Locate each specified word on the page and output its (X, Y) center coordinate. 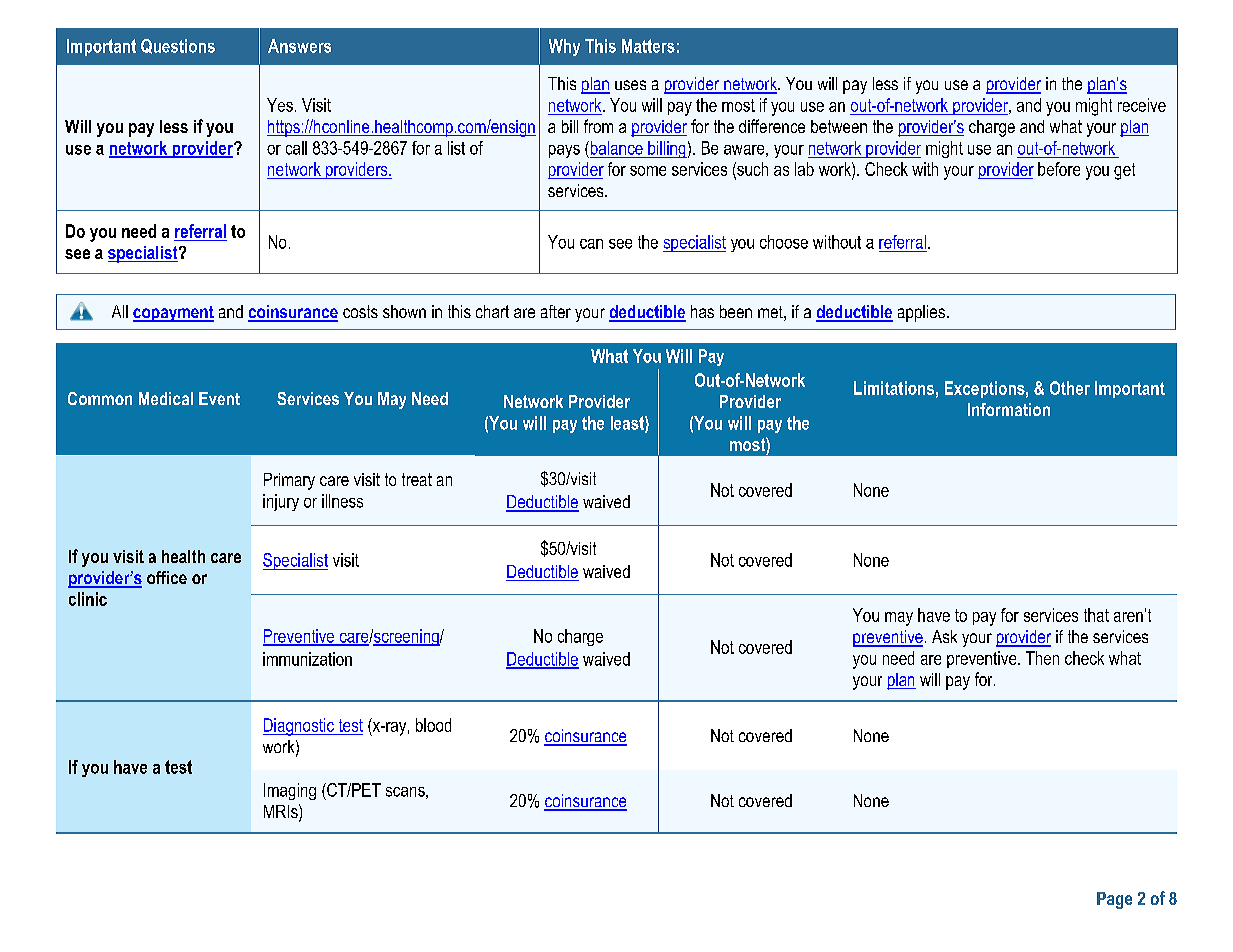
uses (630, 85)
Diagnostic (299, 727)
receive (1142, 105)
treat (417, 479)
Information (1009, 409)
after (556, 311)
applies (921, 313)
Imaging (290, 791)
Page (1114, 900)
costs (360, 311)
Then (1042, 658)
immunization (307, 659)
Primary (289, 481)
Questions (178, 46)
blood (433, 725)
